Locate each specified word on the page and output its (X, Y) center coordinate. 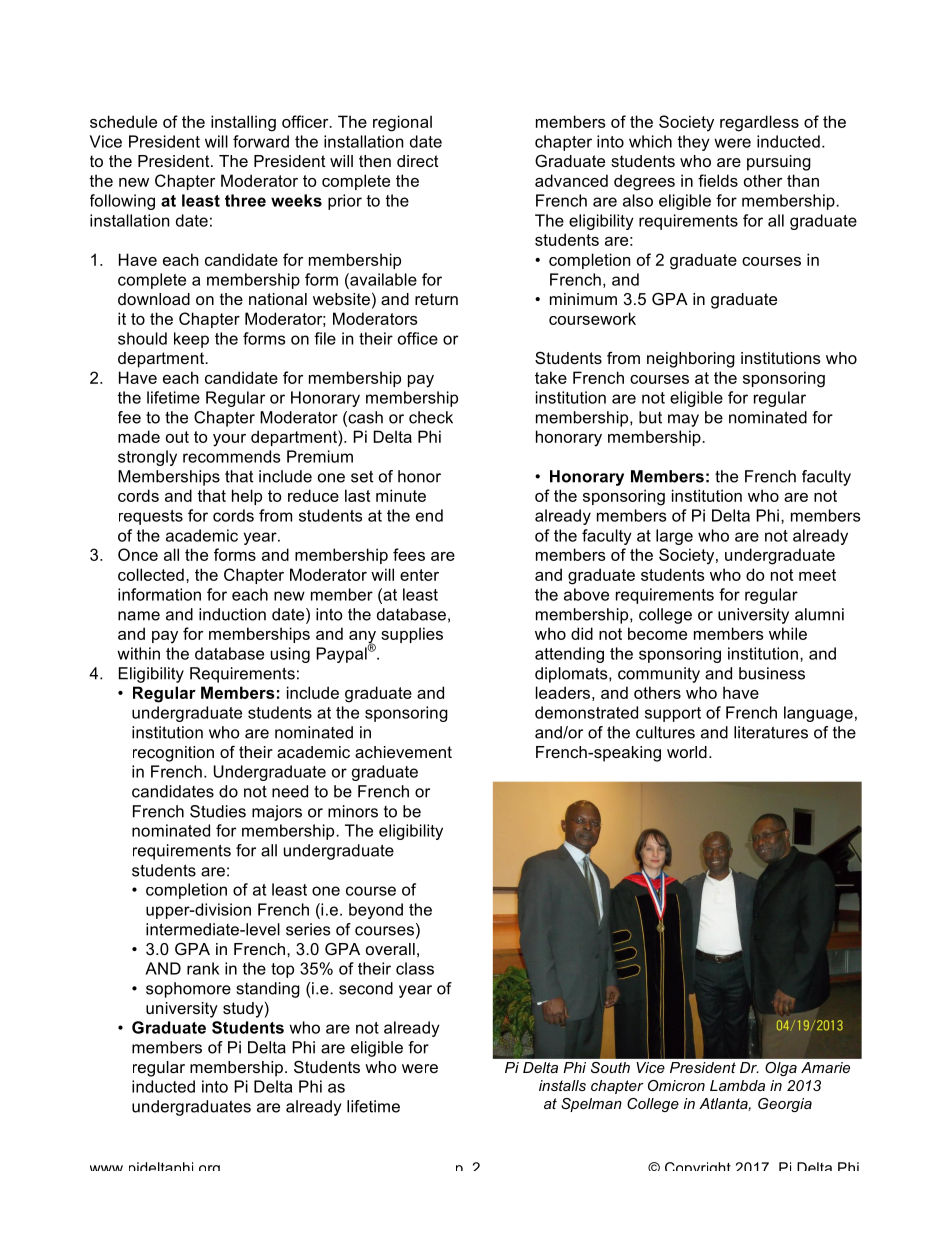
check (431, 417)
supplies (412, 635)
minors (353, 811)
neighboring (691, 360)
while (788, 633)
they (694, 143)
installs (562, 1085)
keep (191, 340)
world (687, 752)
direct (418, 161)
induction (232, 614)
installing (243, 123)
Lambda (737, 1085)
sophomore (188, 990)
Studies (218, 811)
